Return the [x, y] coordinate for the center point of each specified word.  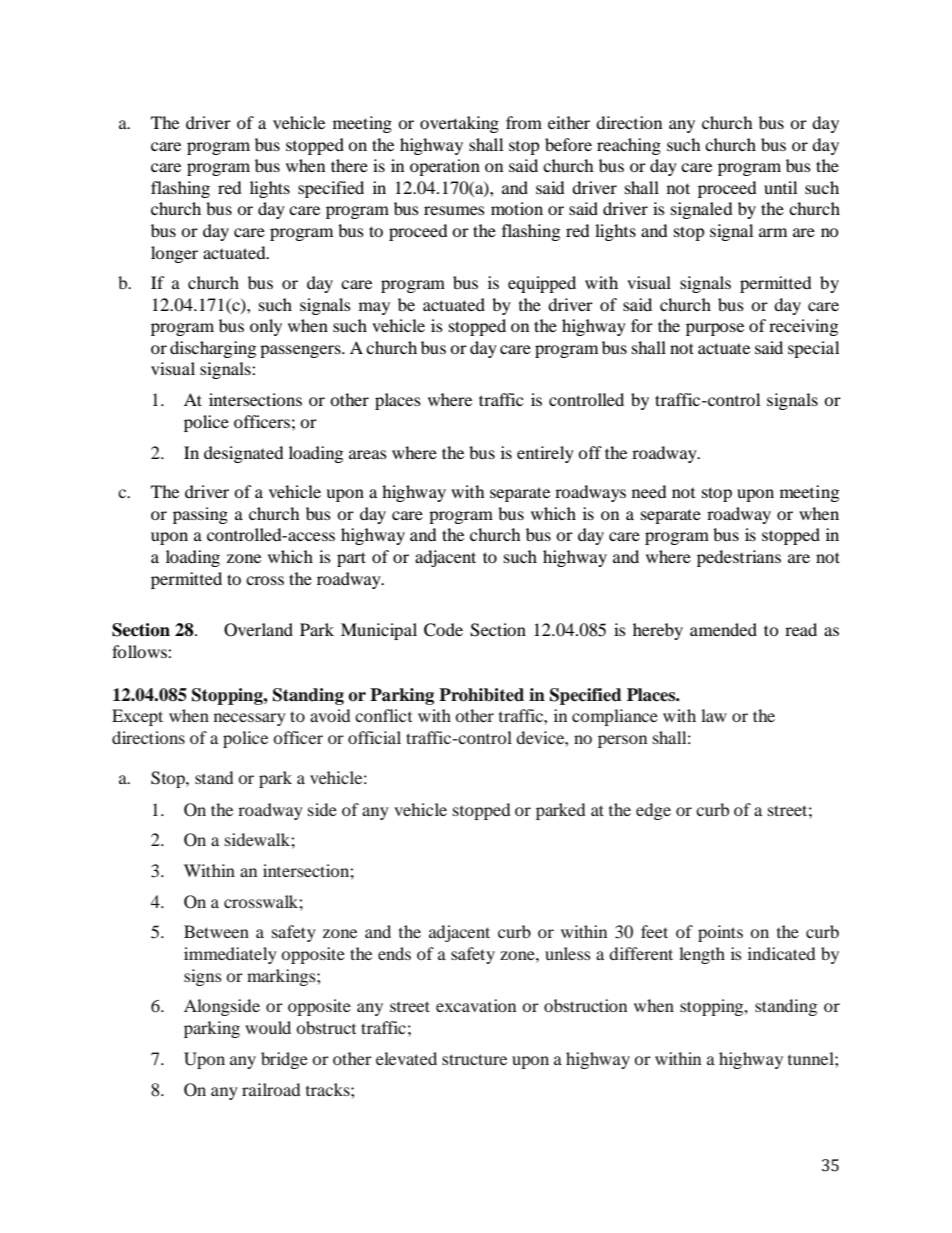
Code [443, 630]
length [702, 955]
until [780, 187]
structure [474, 1059]
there [349, 165]
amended [723, 629]
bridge [284, 1060]
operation [445, 167]
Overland [258, 630]
